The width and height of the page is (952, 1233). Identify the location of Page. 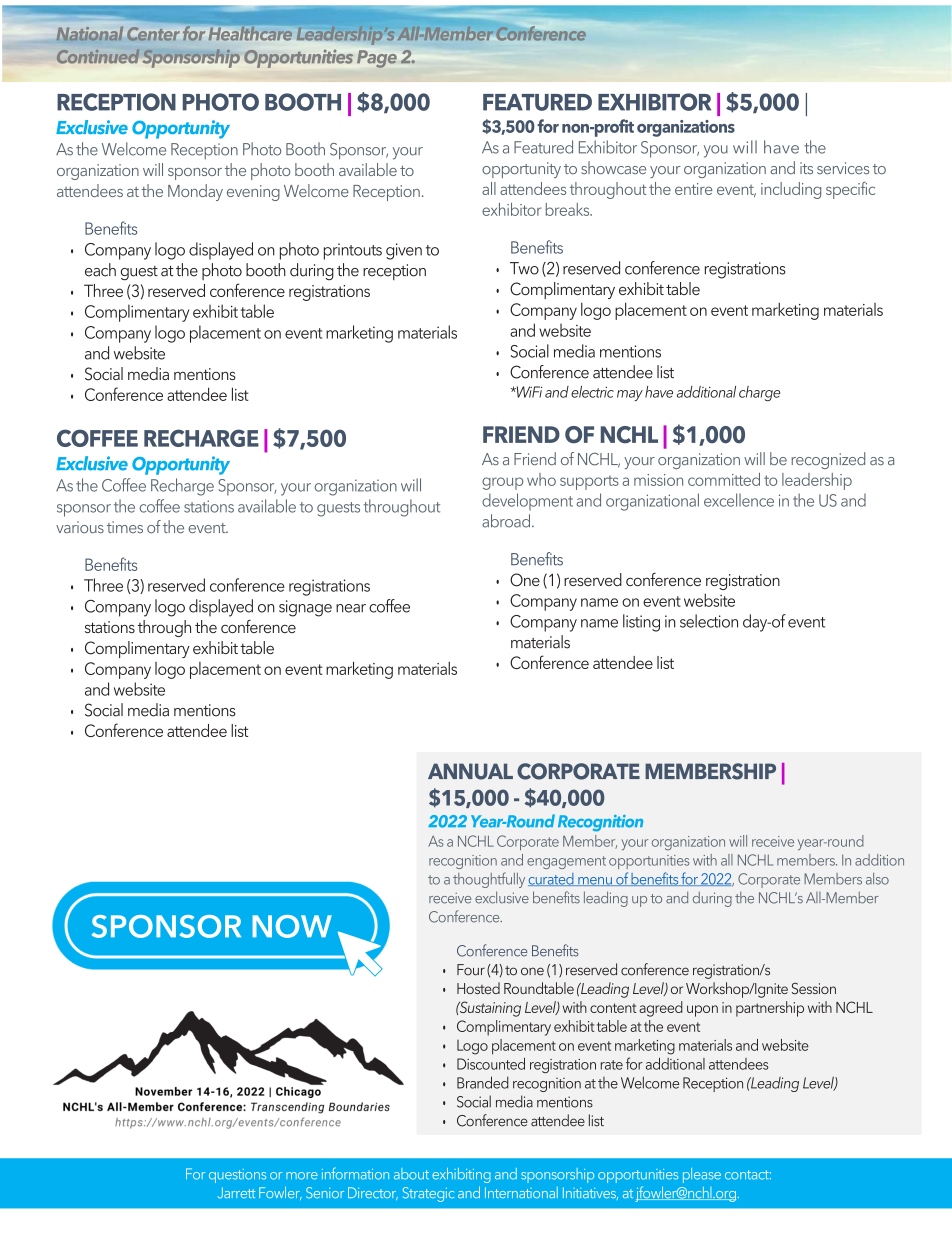
(377, 59).
